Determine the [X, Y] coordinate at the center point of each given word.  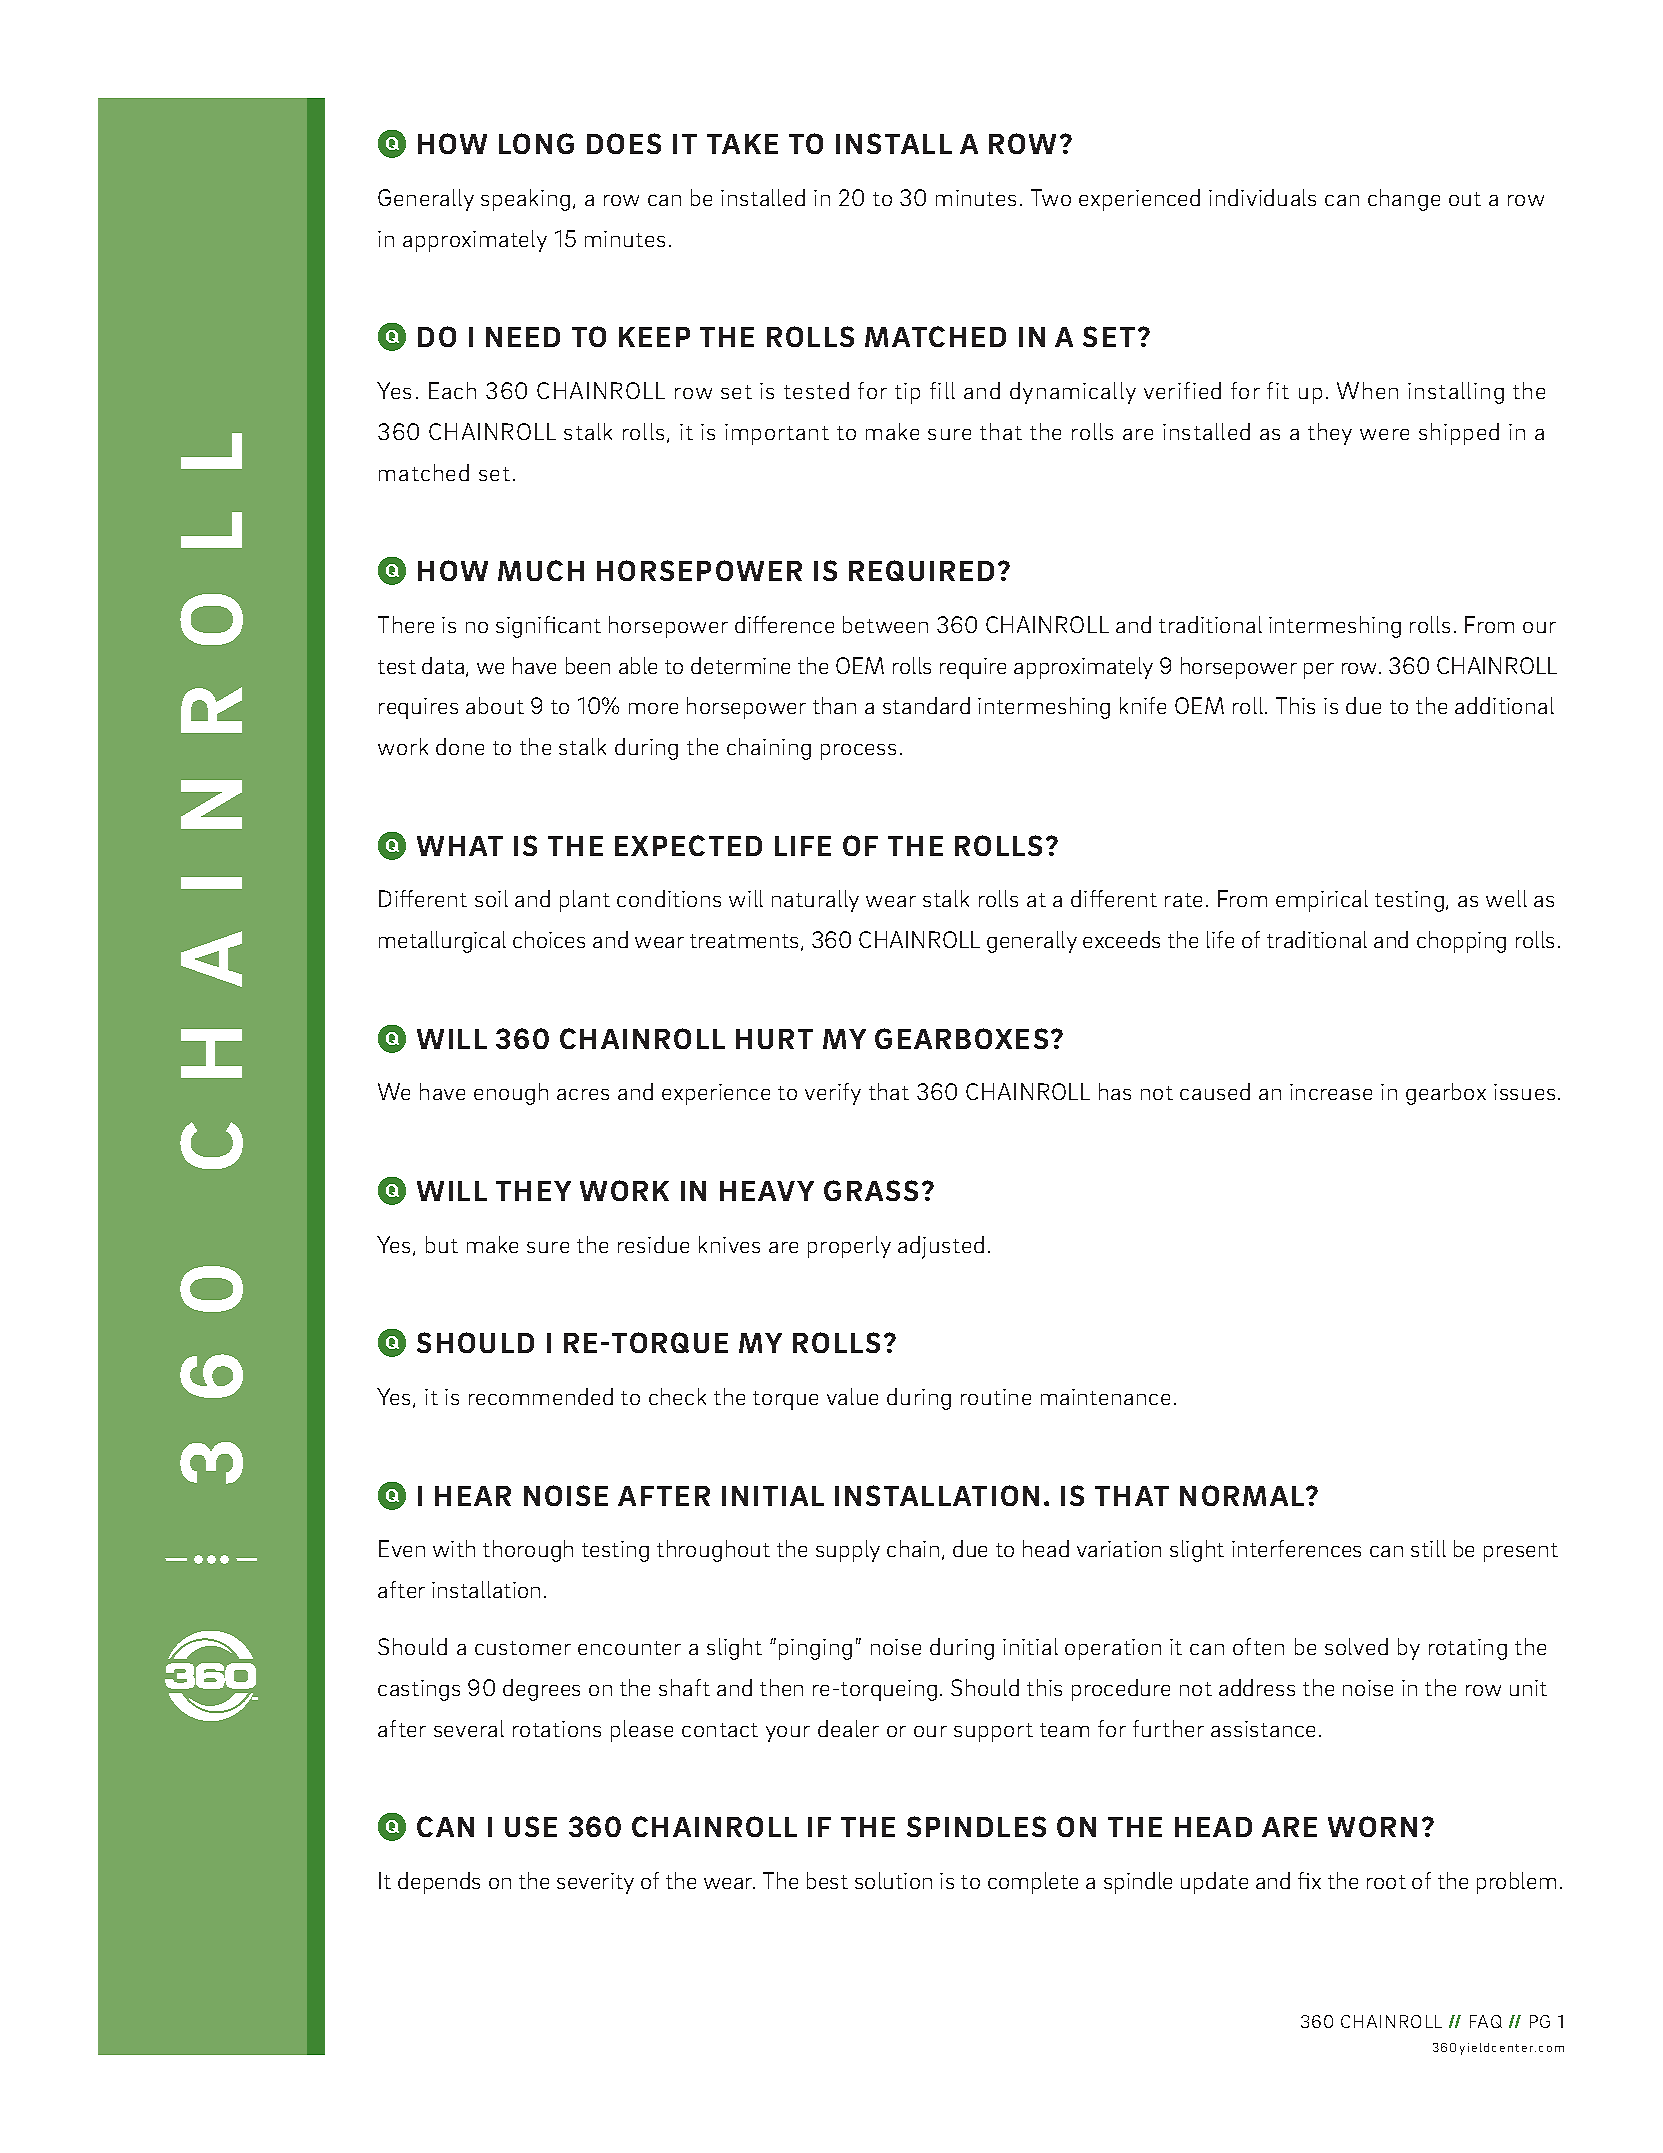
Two [1051, 197]
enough [511, 1094]
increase [1331, 1092]
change [1404, 200]
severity [595, 1883]
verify [833, 1094]
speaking [525, 200]
